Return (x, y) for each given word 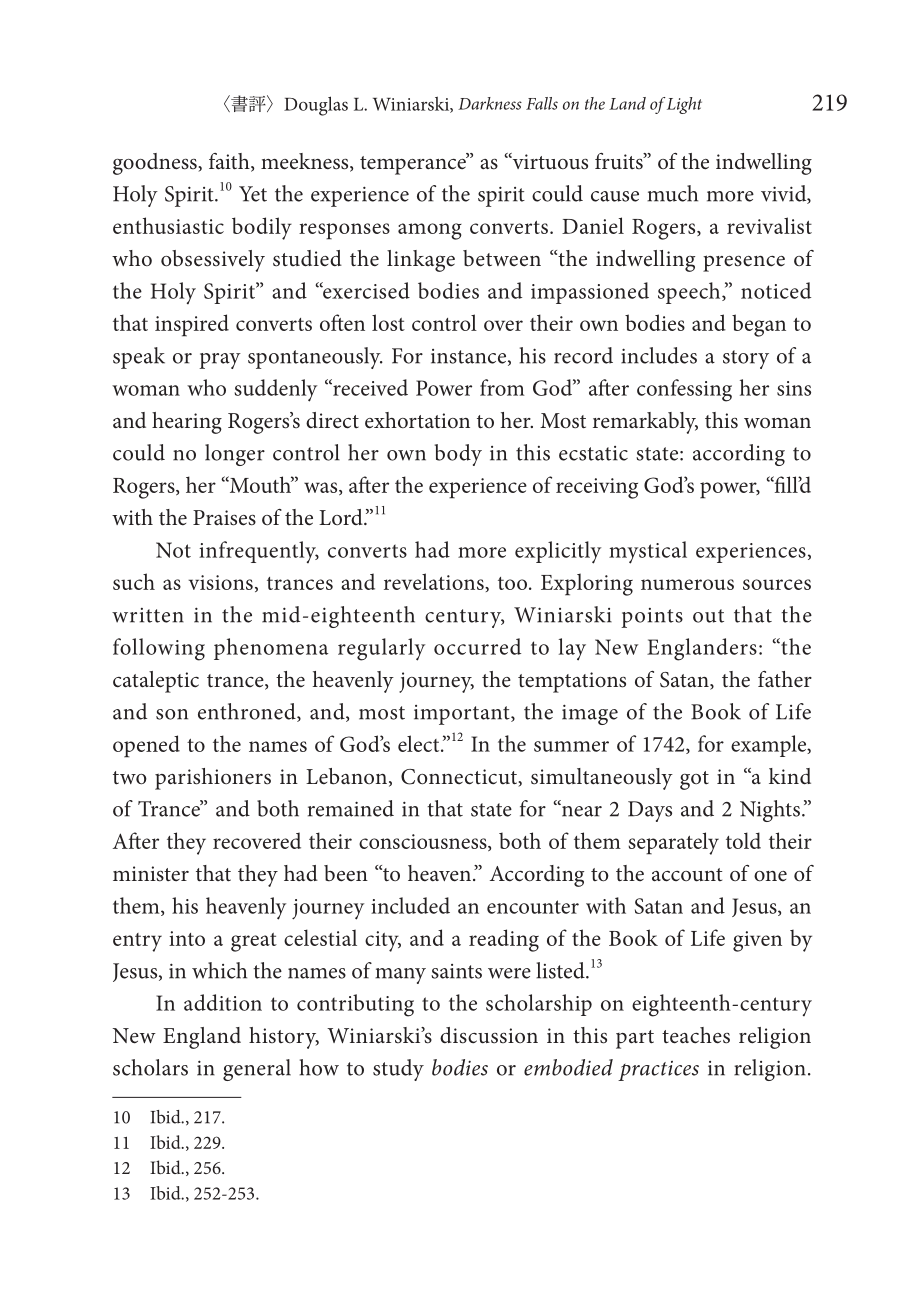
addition (223, 1002)
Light (684, 105)
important (463, 715)
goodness (156, 164)
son (172, 714)
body (458, 455)
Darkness (490, 103)
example (770, 746)
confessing (684, 390)
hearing (187, 423)
